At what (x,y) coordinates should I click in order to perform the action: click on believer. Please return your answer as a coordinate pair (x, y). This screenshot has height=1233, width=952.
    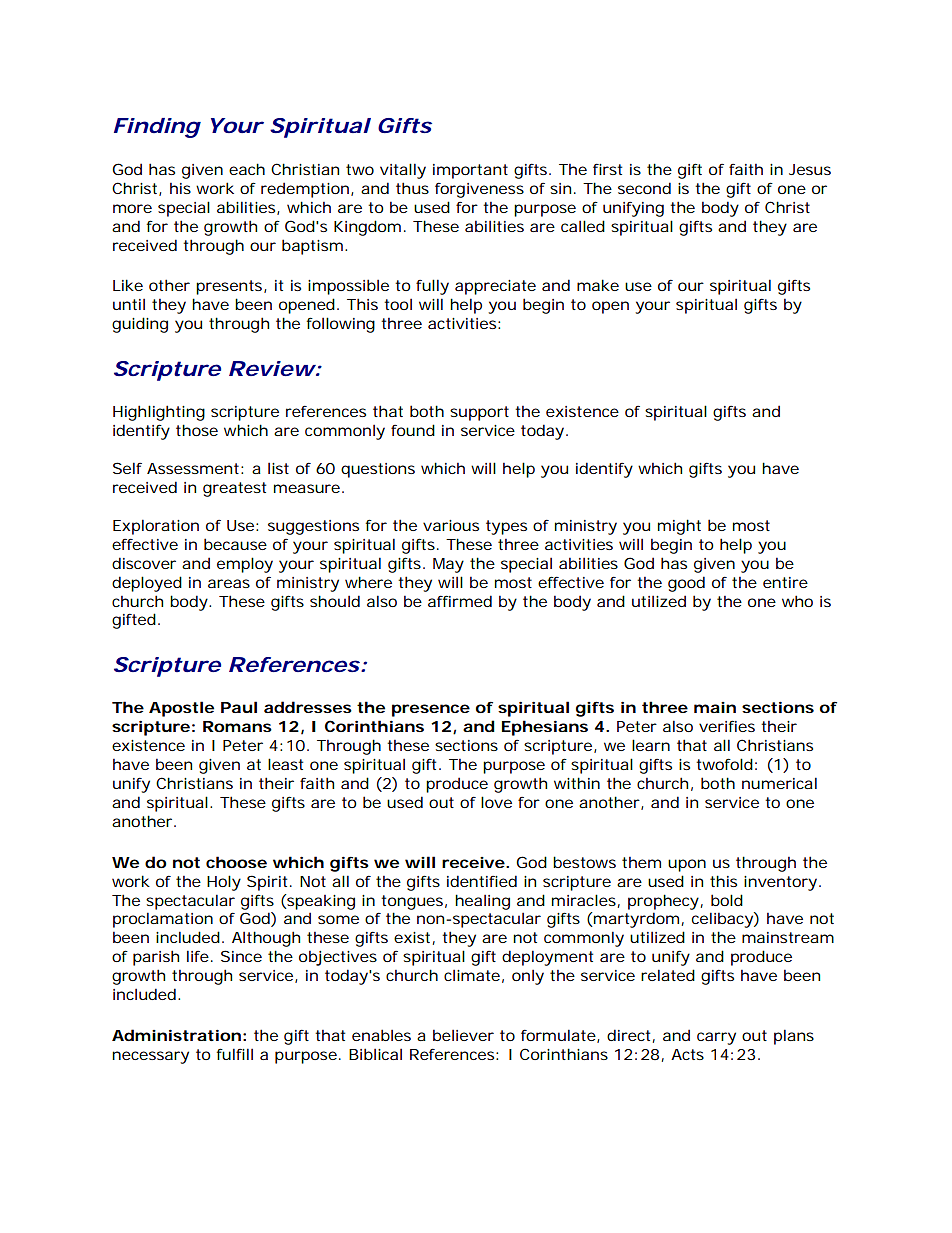
    Looking at the image, I should click on (463, 1035).
